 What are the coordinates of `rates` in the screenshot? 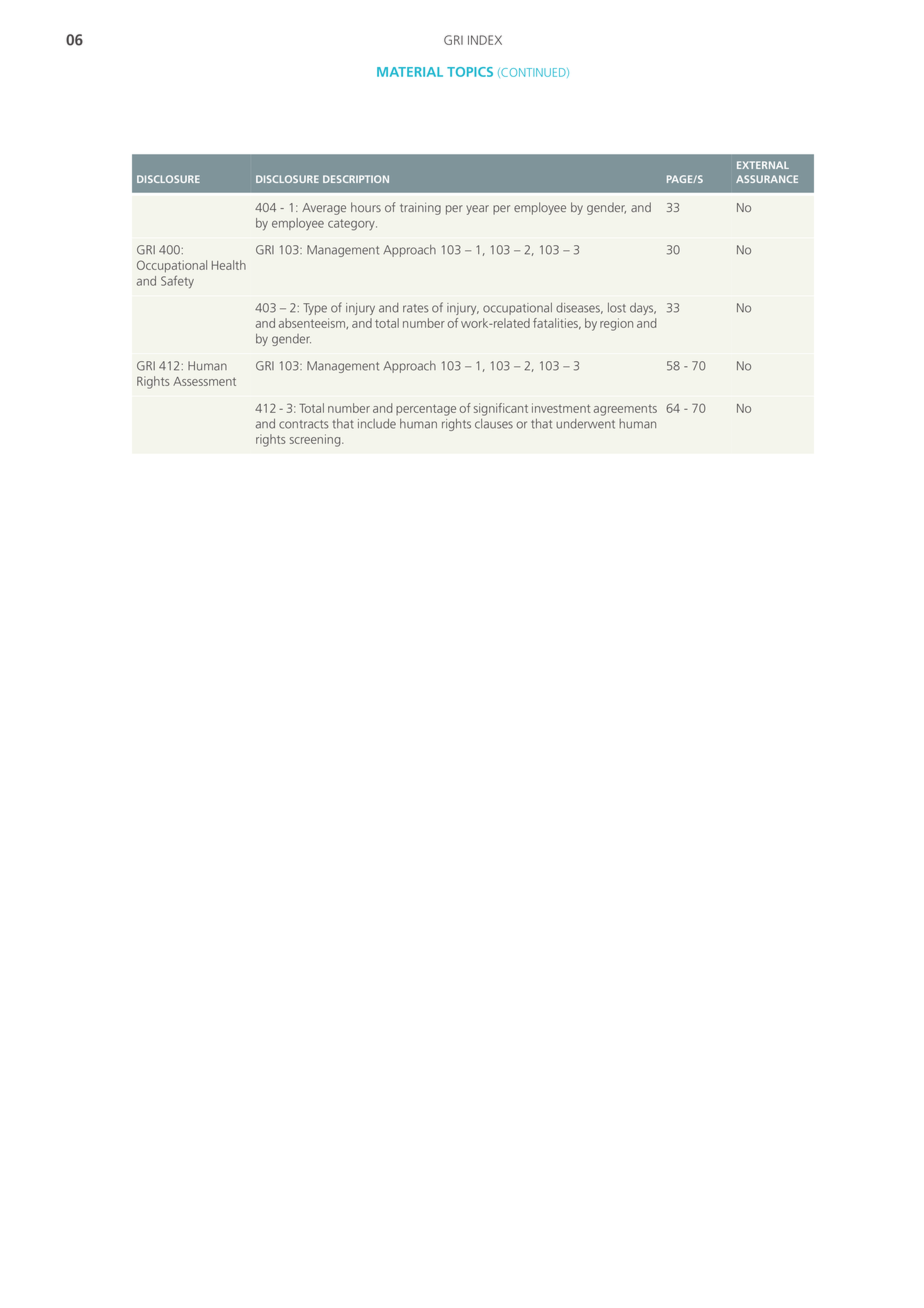 It's located at (416, 308).
